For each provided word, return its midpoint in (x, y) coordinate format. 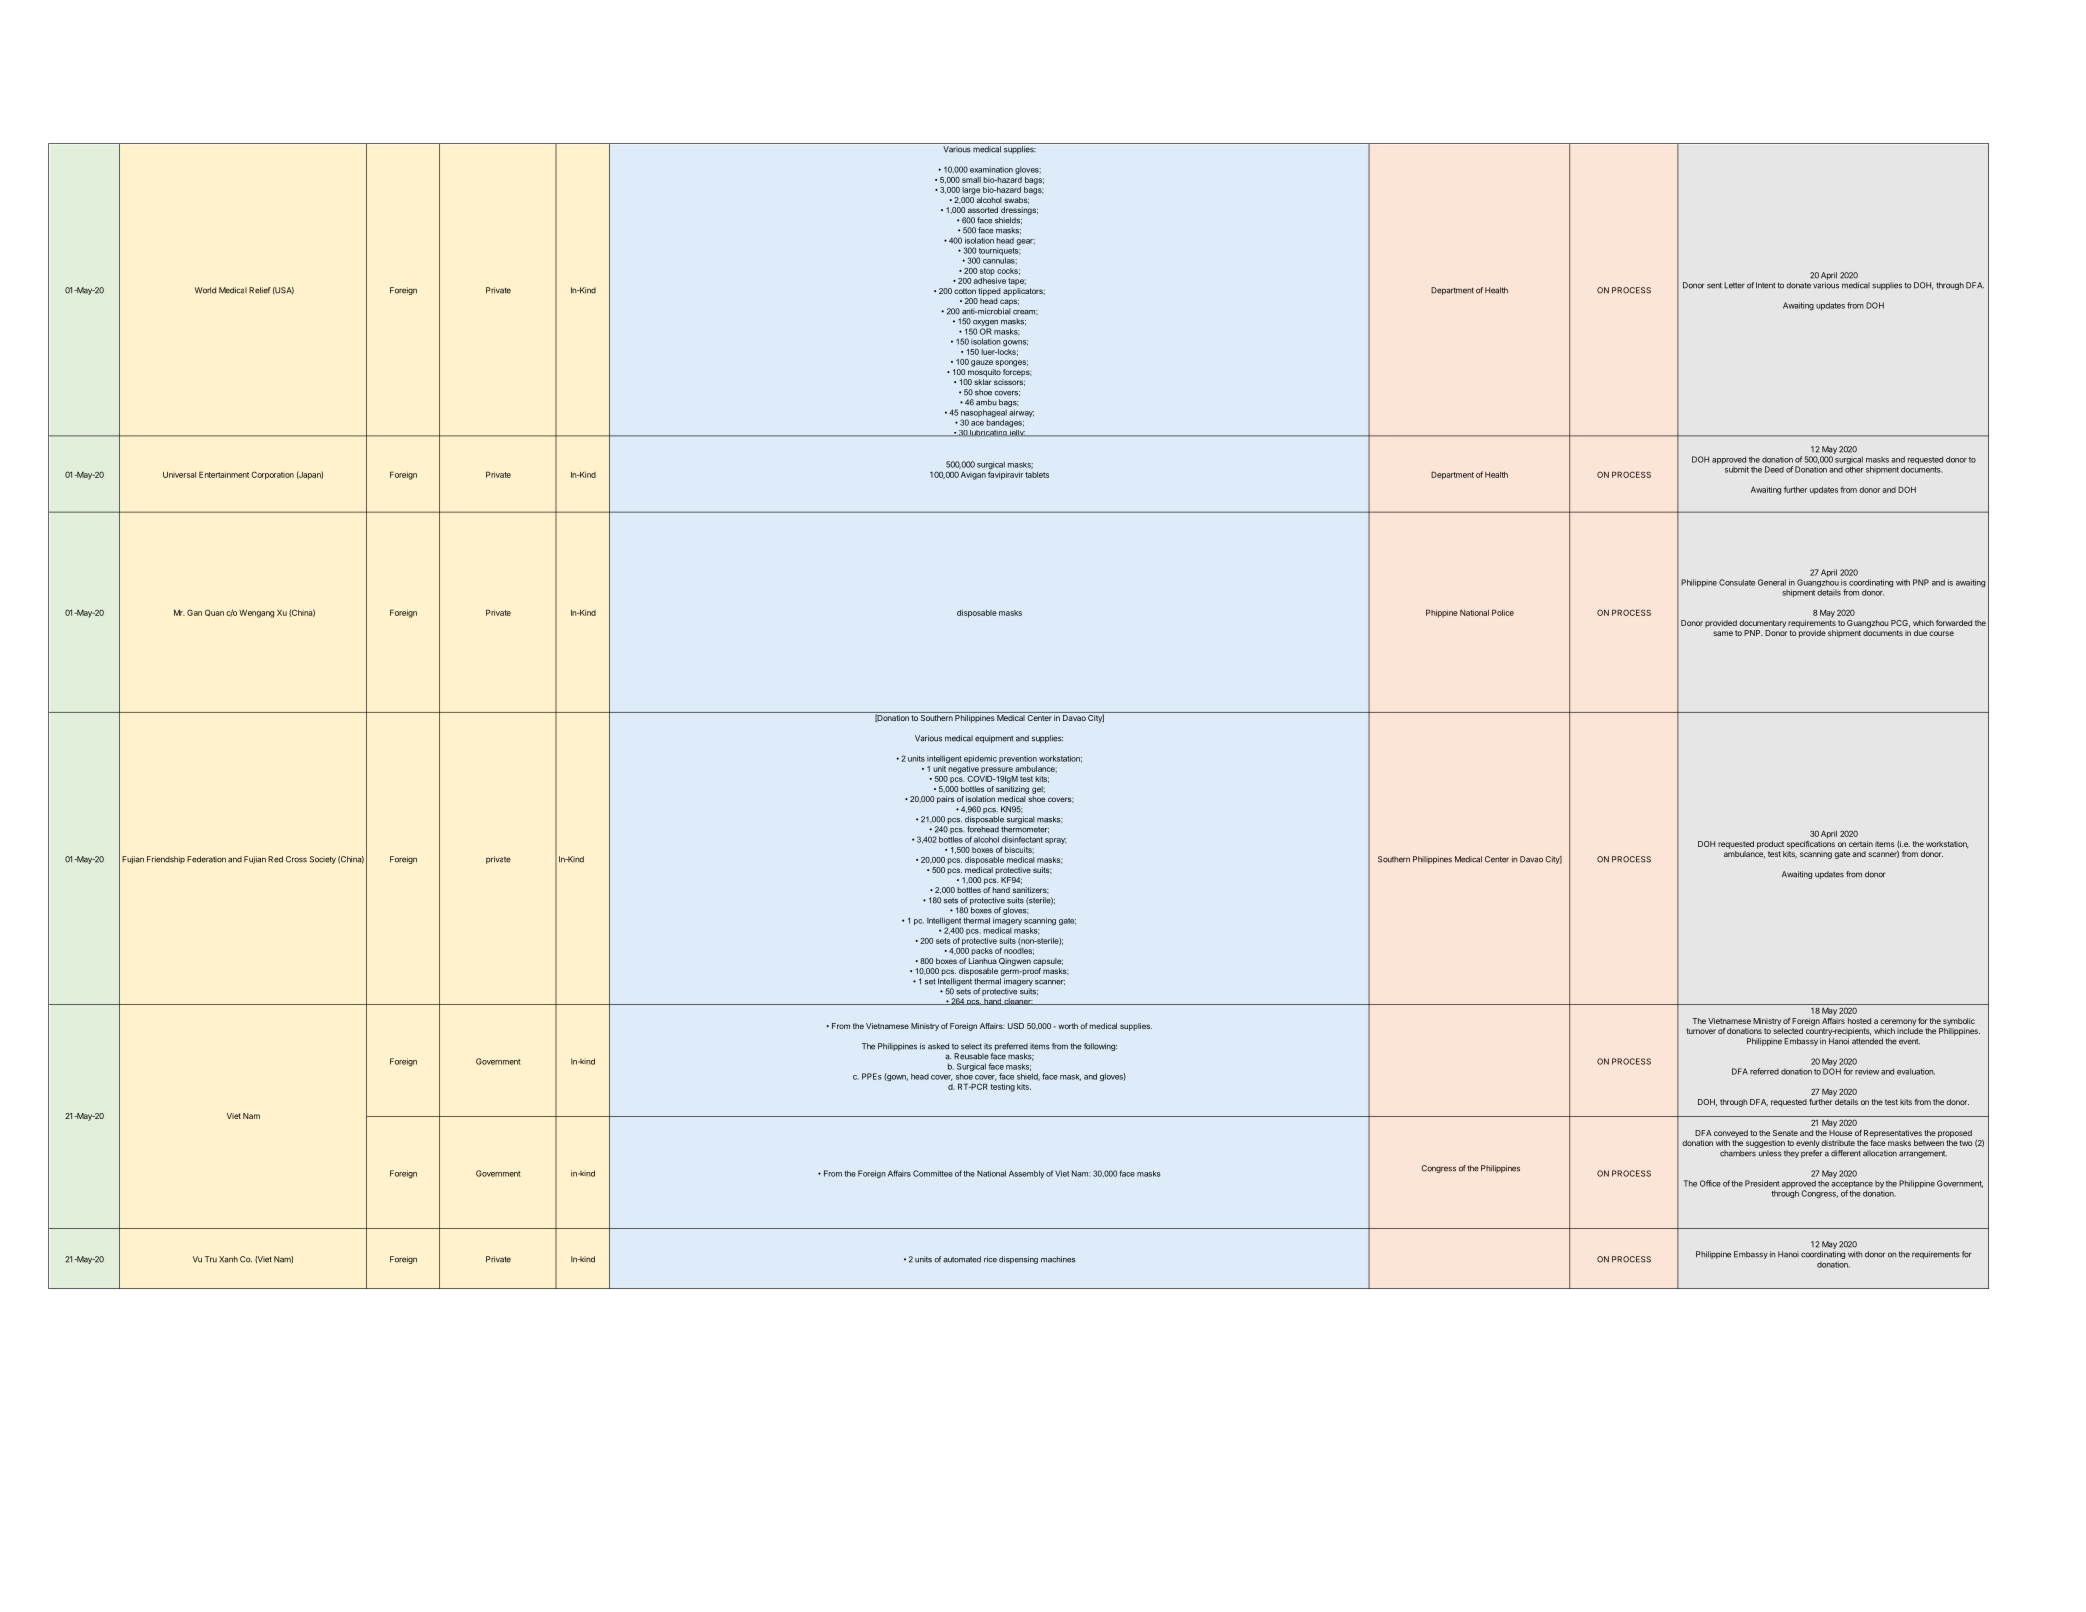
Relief (259, 290)
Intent (1765, 285)
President (1762, 1183)
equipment (994, 739)
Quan (214, 613)
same (1723, 633)
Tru (211, 1259)
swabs (1016, 200)
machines (1058, 1259)
